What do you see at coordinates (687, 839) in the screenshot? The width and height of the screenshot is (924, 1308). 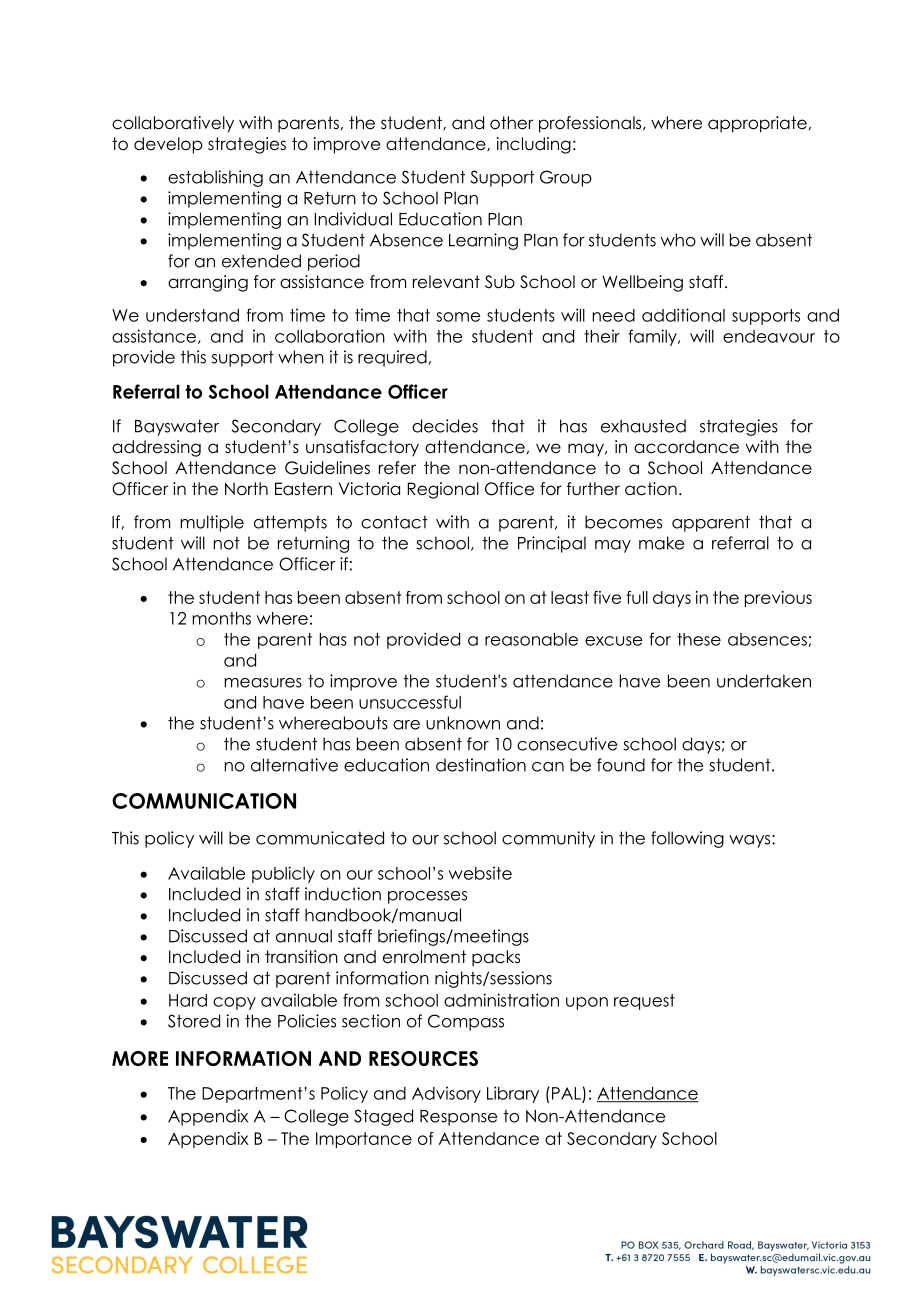 I see `following` at bounding box center [687, 839].
